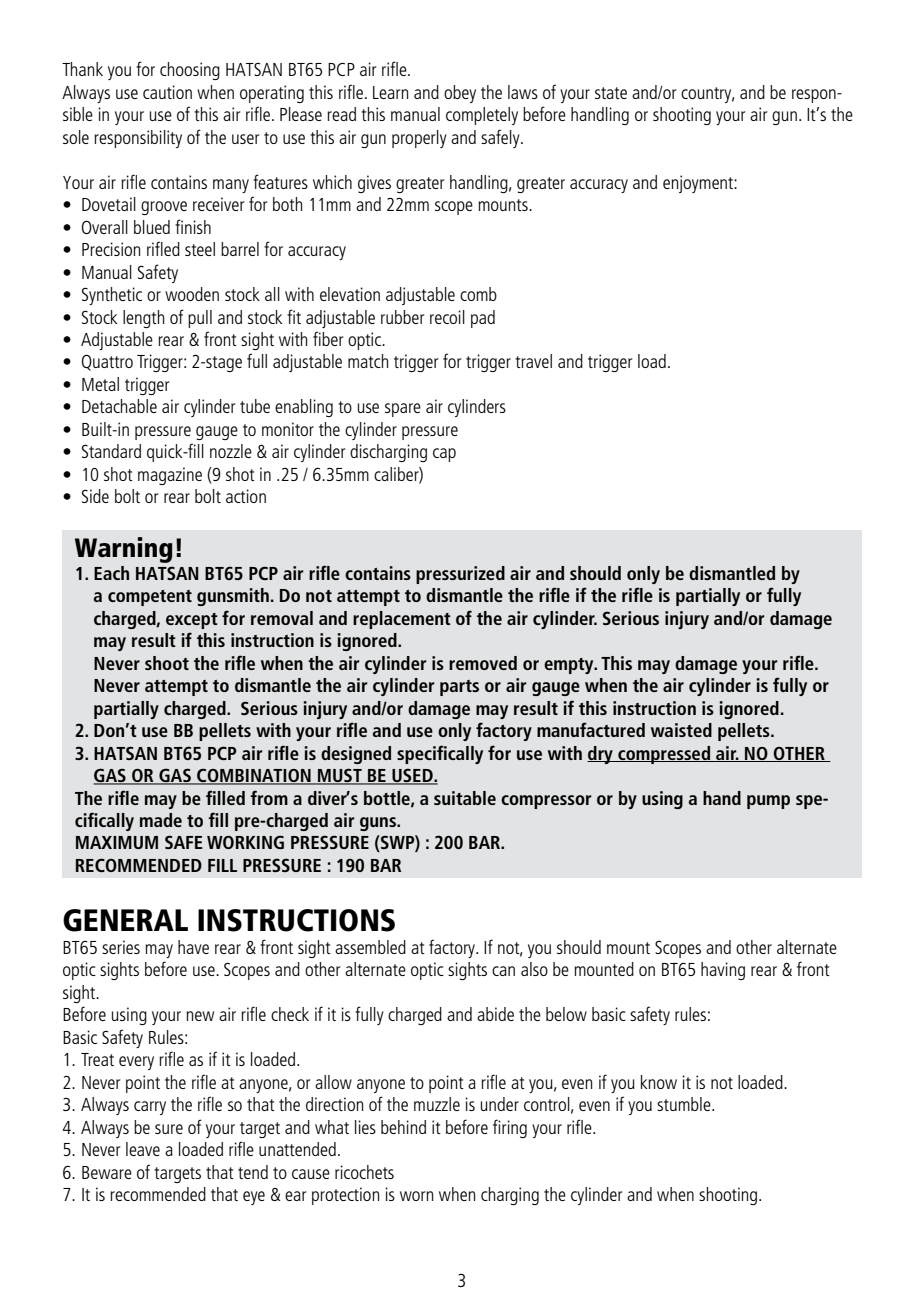 This screenshot has width=924, height=1311. Describe the element at coordinates (664, 755) in the screenshot. I see `compressed` at that location.
